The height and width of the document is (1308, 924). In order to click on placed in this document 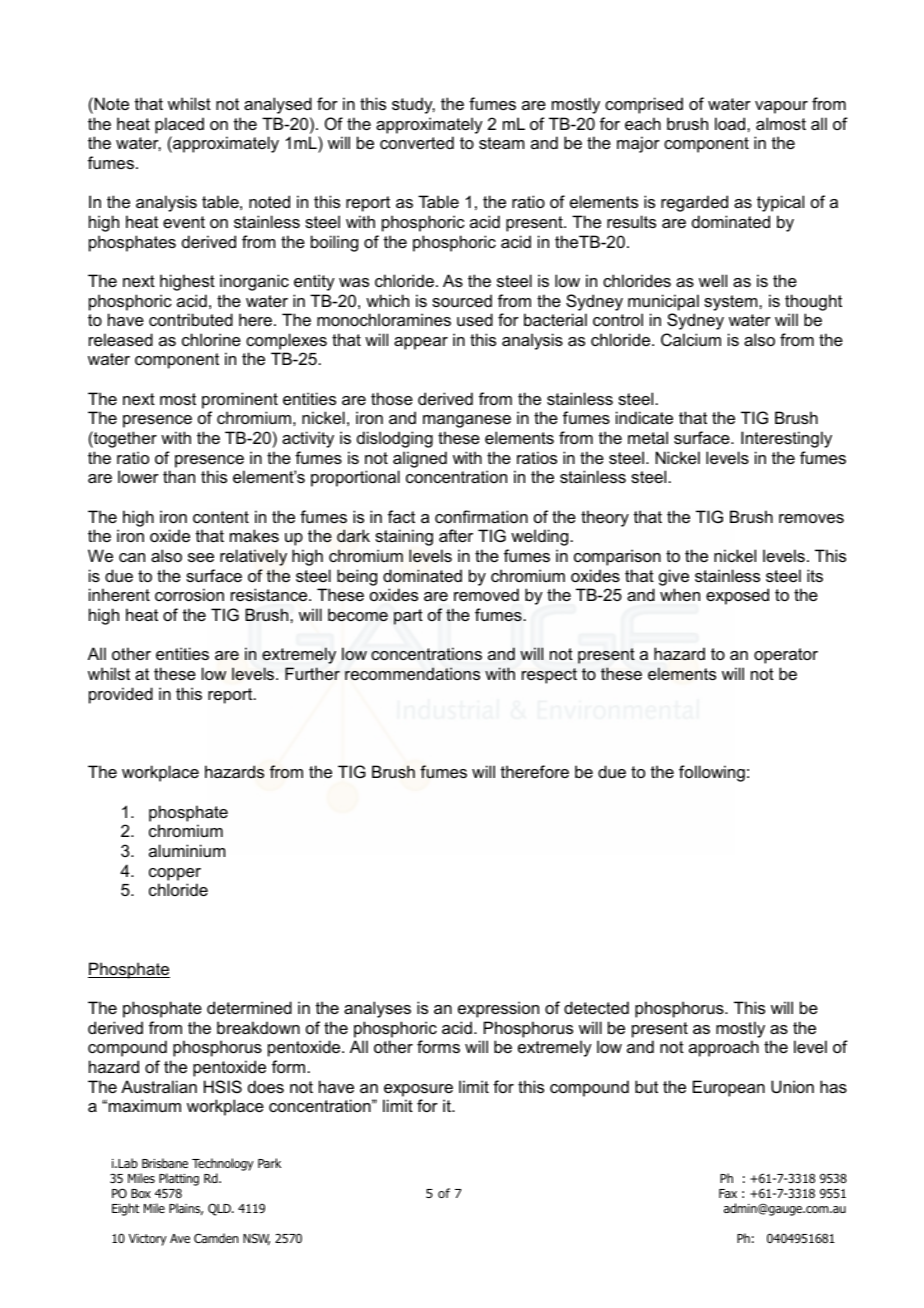, I will do `click(179, 125)`.
